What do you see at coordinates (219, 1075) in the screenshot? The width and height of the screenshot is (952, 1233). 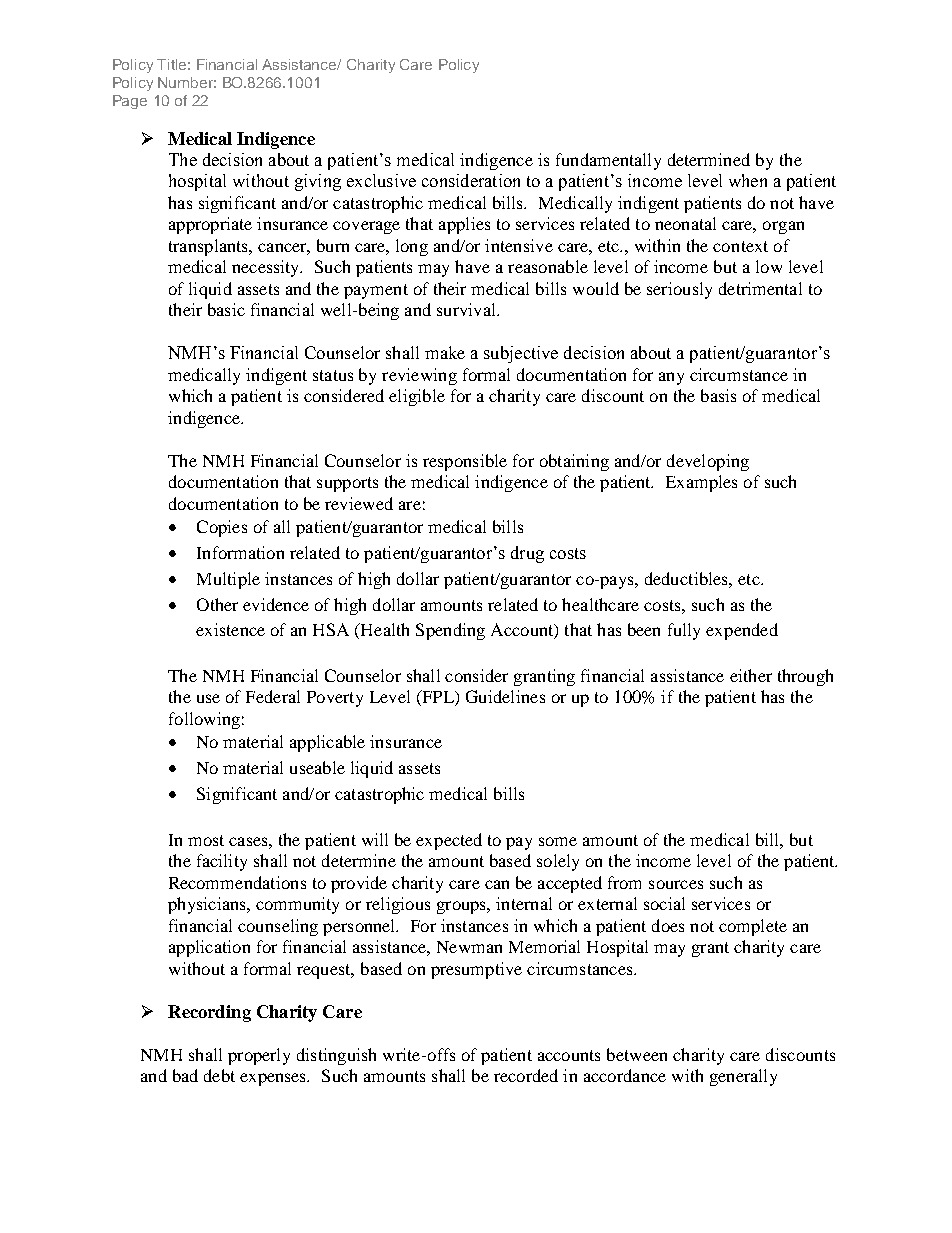 I see `debt` at bounding box center [219, 1075].
